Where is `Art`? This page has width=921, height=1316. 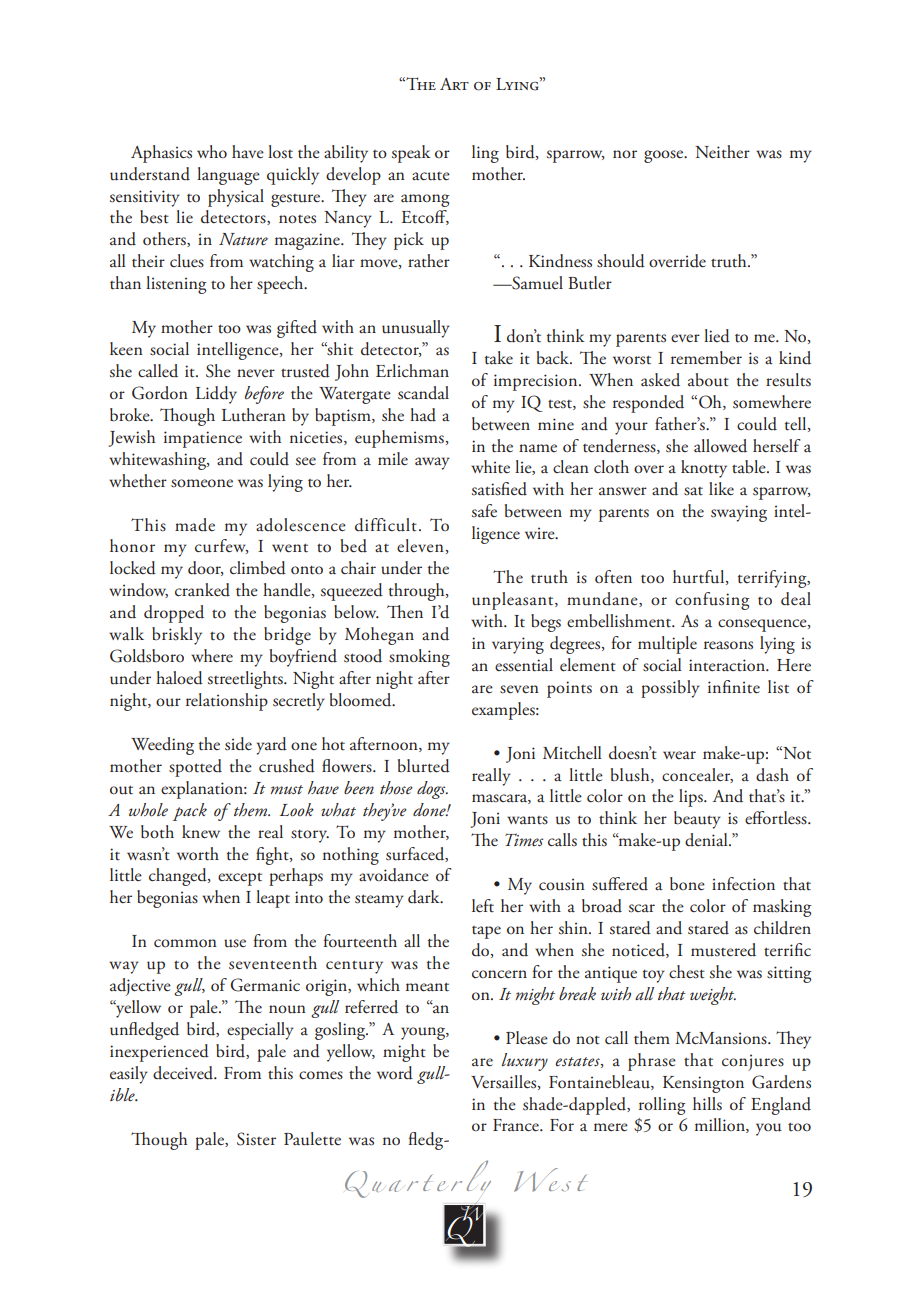
Art is located at coordinates (454, 84).
